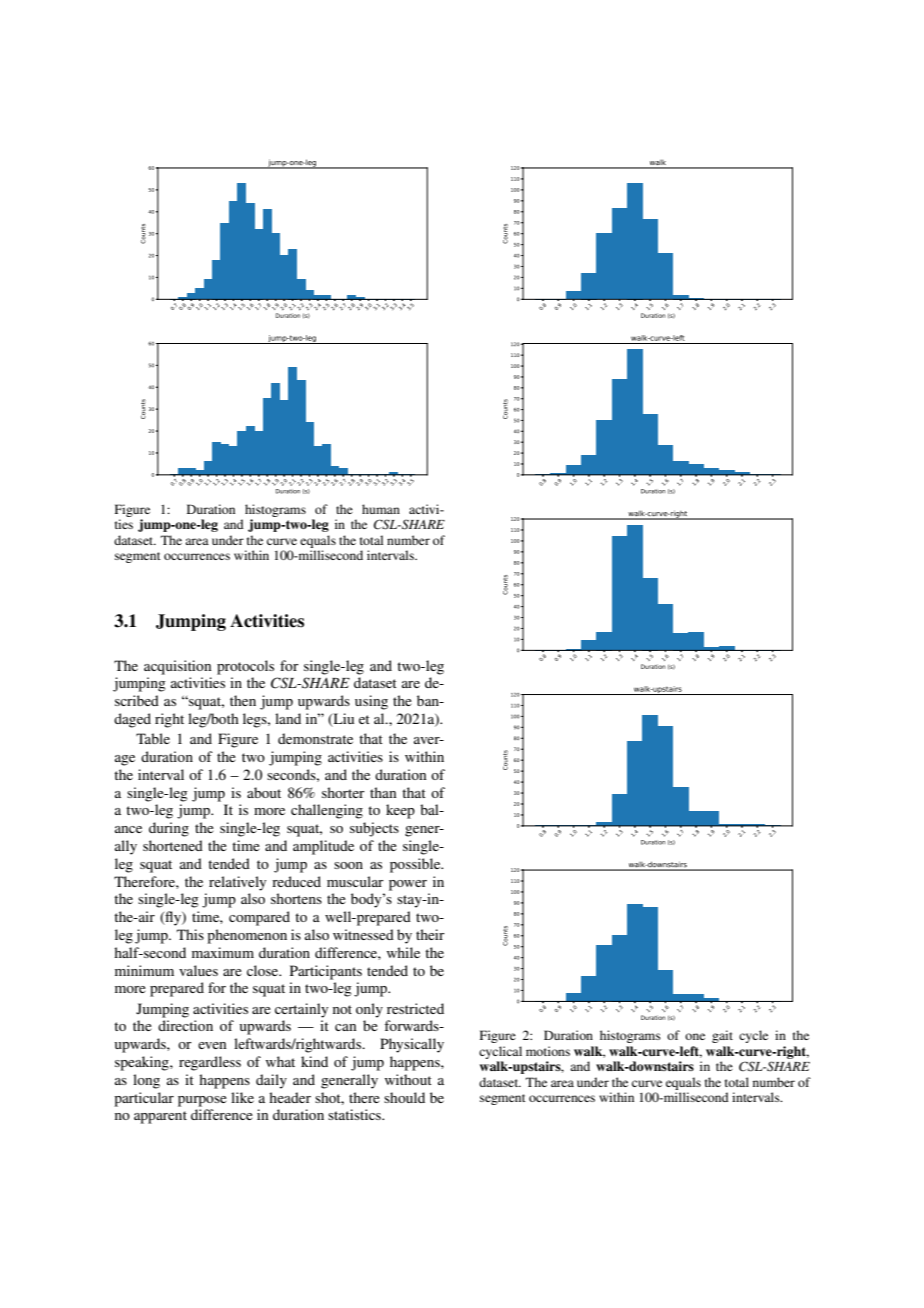  Describe the element at coordinates (722, 1036) in the image. I see `gait` at that location.
